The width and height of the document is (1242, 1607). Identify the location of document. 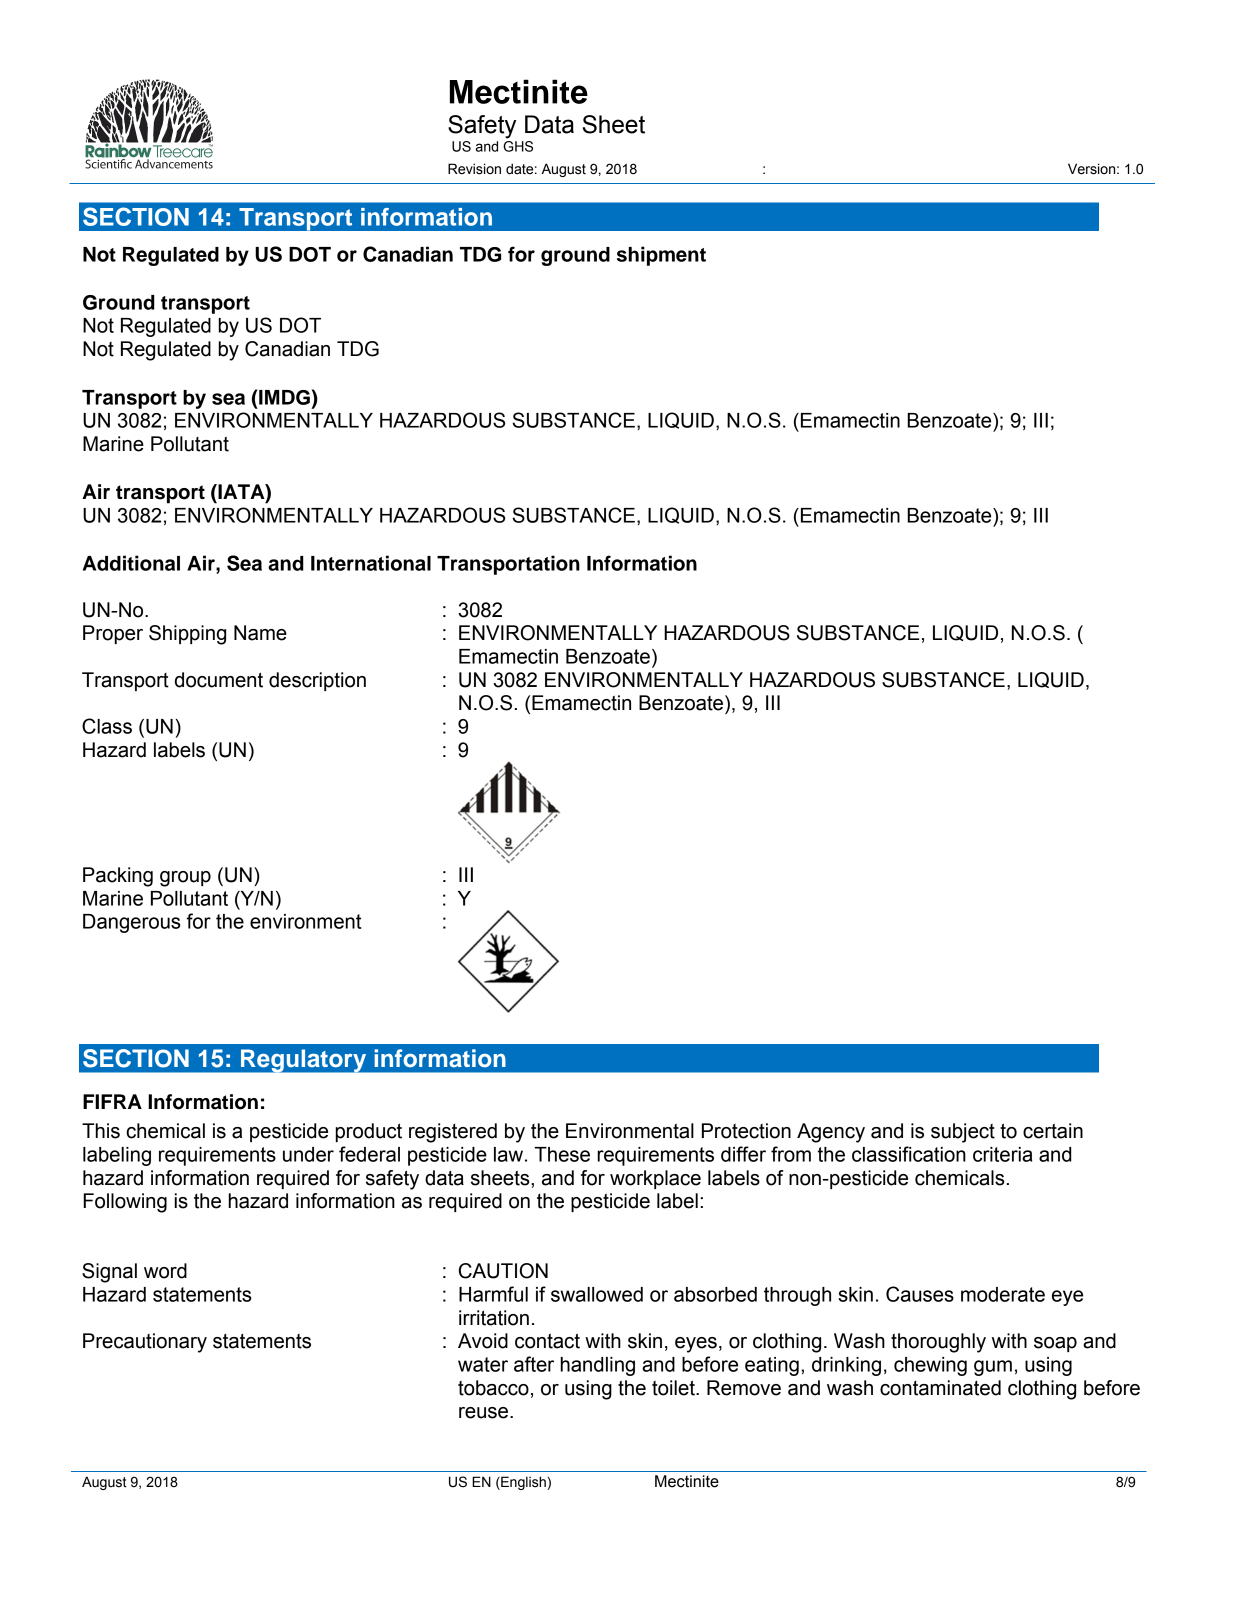
(219, 680).
